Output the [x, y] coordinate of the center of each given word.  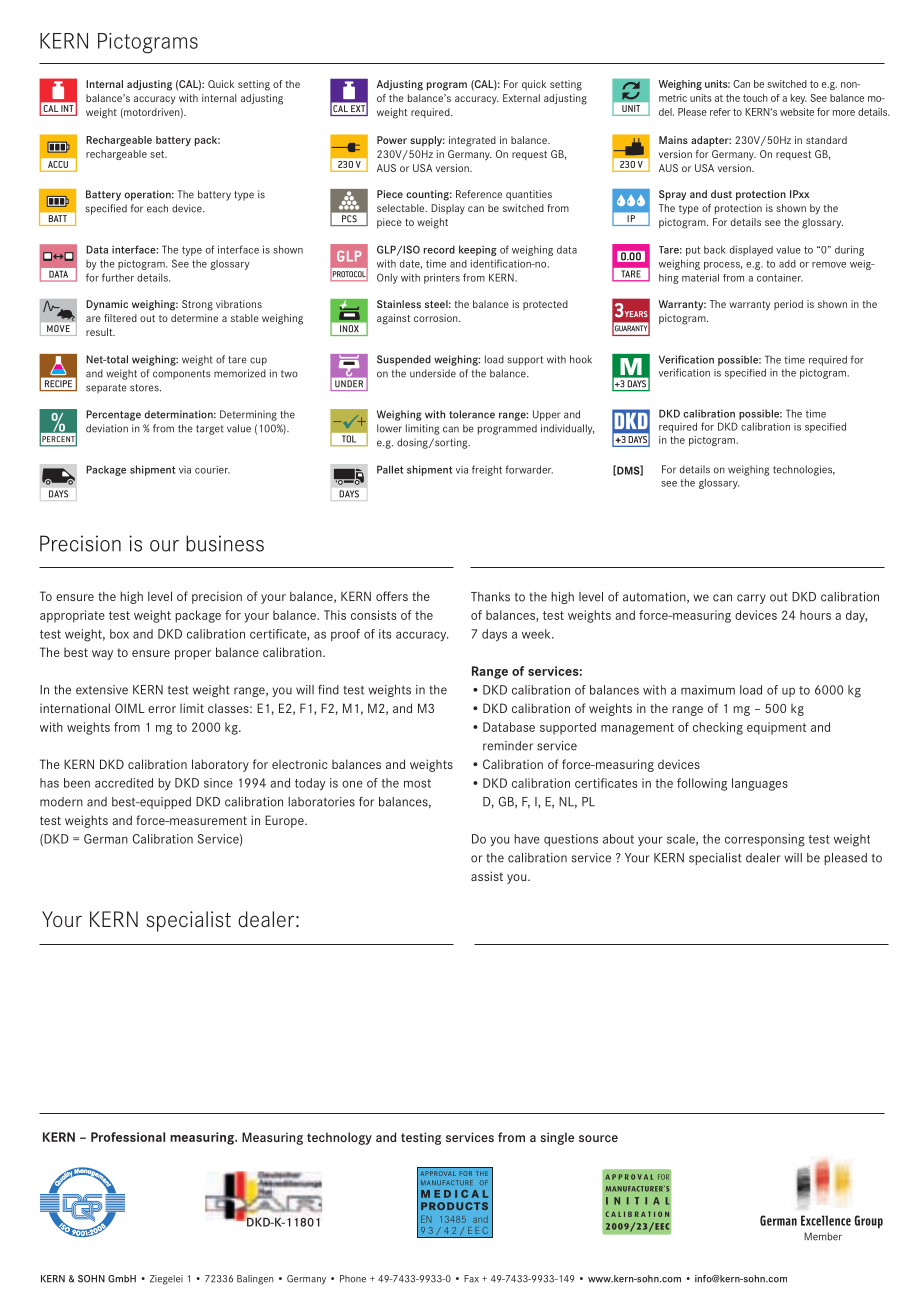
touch [755, 98]
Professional [128, 1137]
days [494, 635]
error [162, 709]
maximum [708, 690]
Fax [471, 1279]
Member [823, 1236]
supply [427, 141]
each [157, 208]
